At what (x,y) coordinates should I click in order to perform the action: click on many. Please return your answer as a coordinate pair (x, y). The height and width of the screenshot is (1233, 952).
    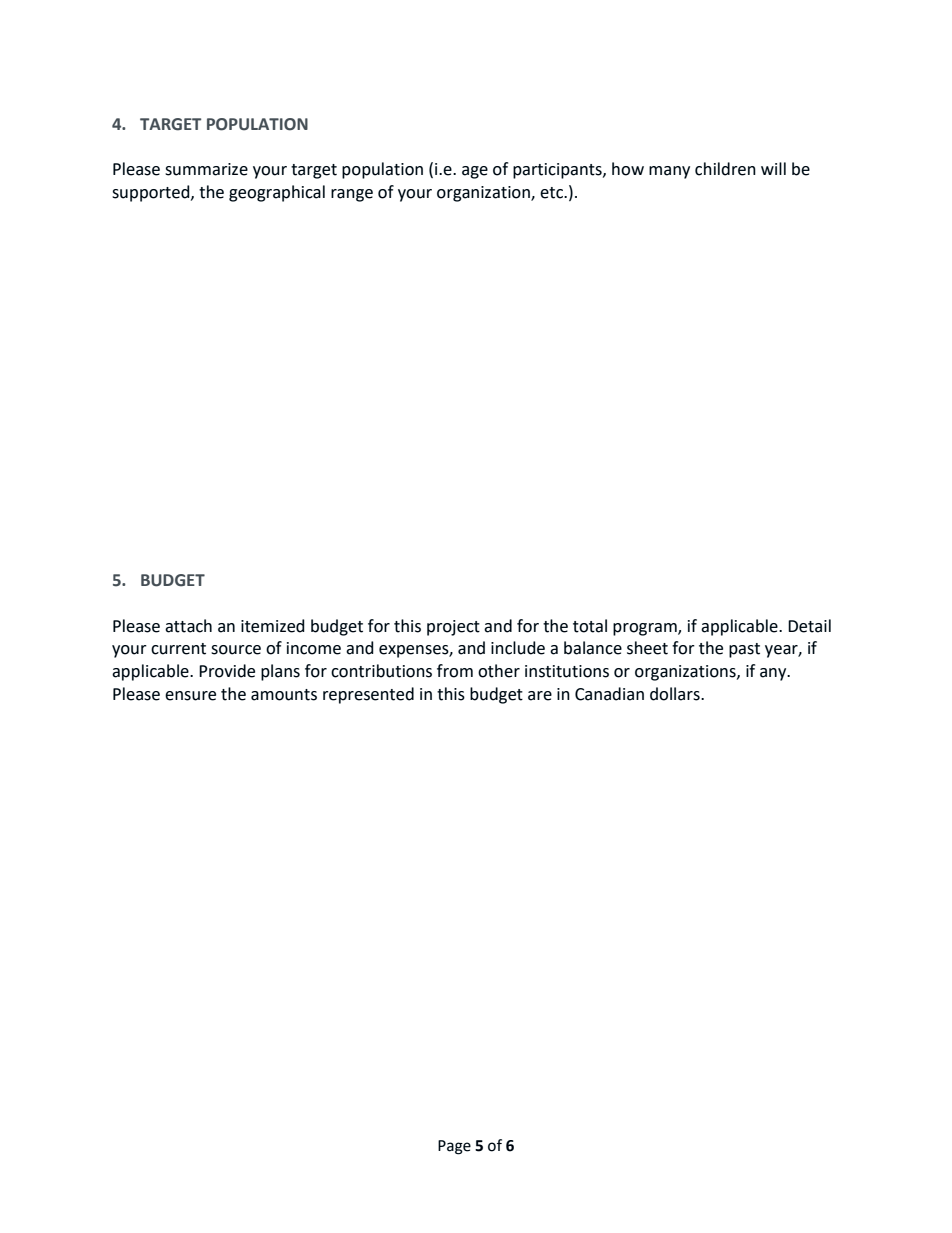
    Looking at the image, I should click on (669, 172).
